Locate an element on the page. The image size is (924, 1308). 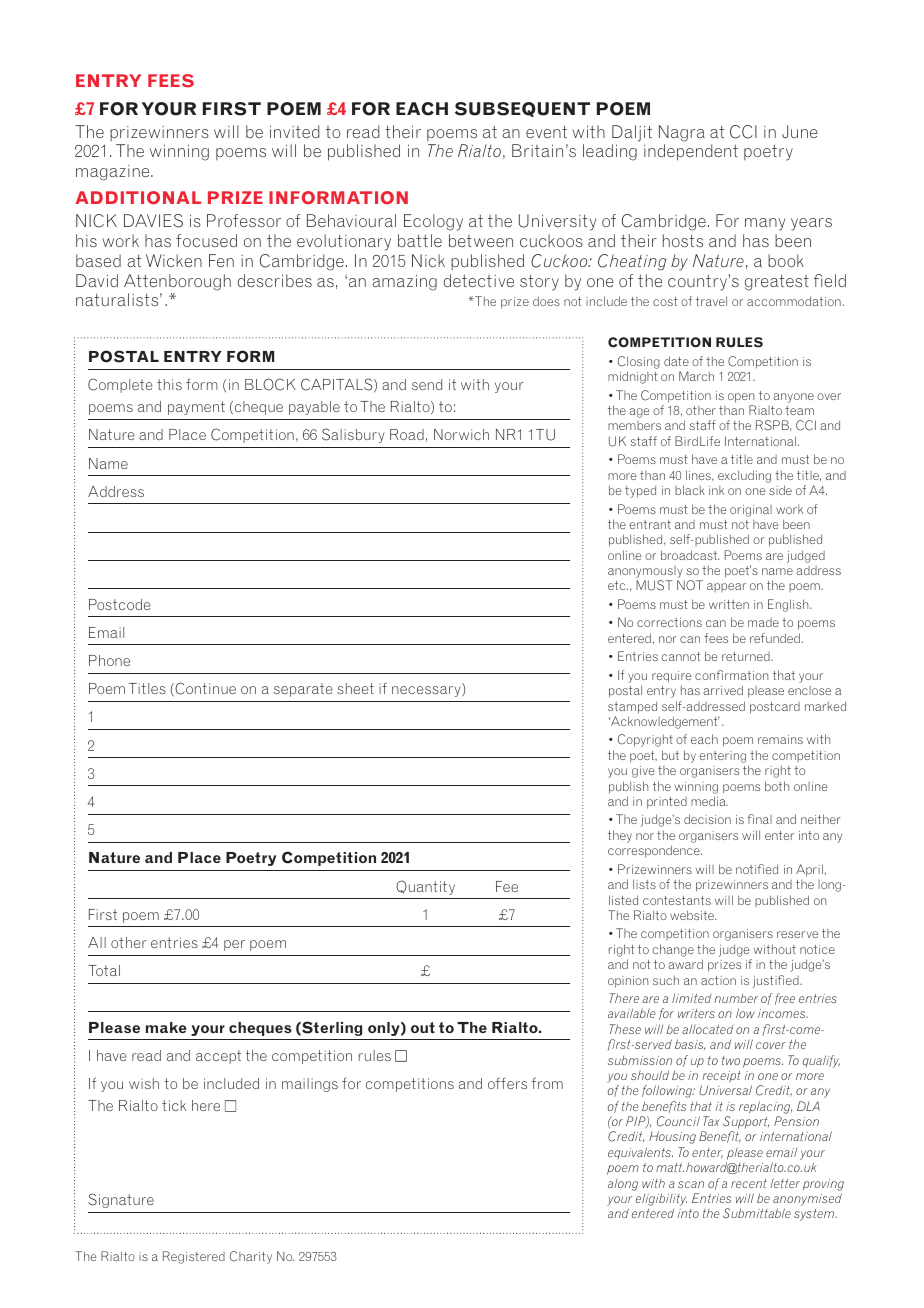
Submittable is located at coordinates (757, 1213).
